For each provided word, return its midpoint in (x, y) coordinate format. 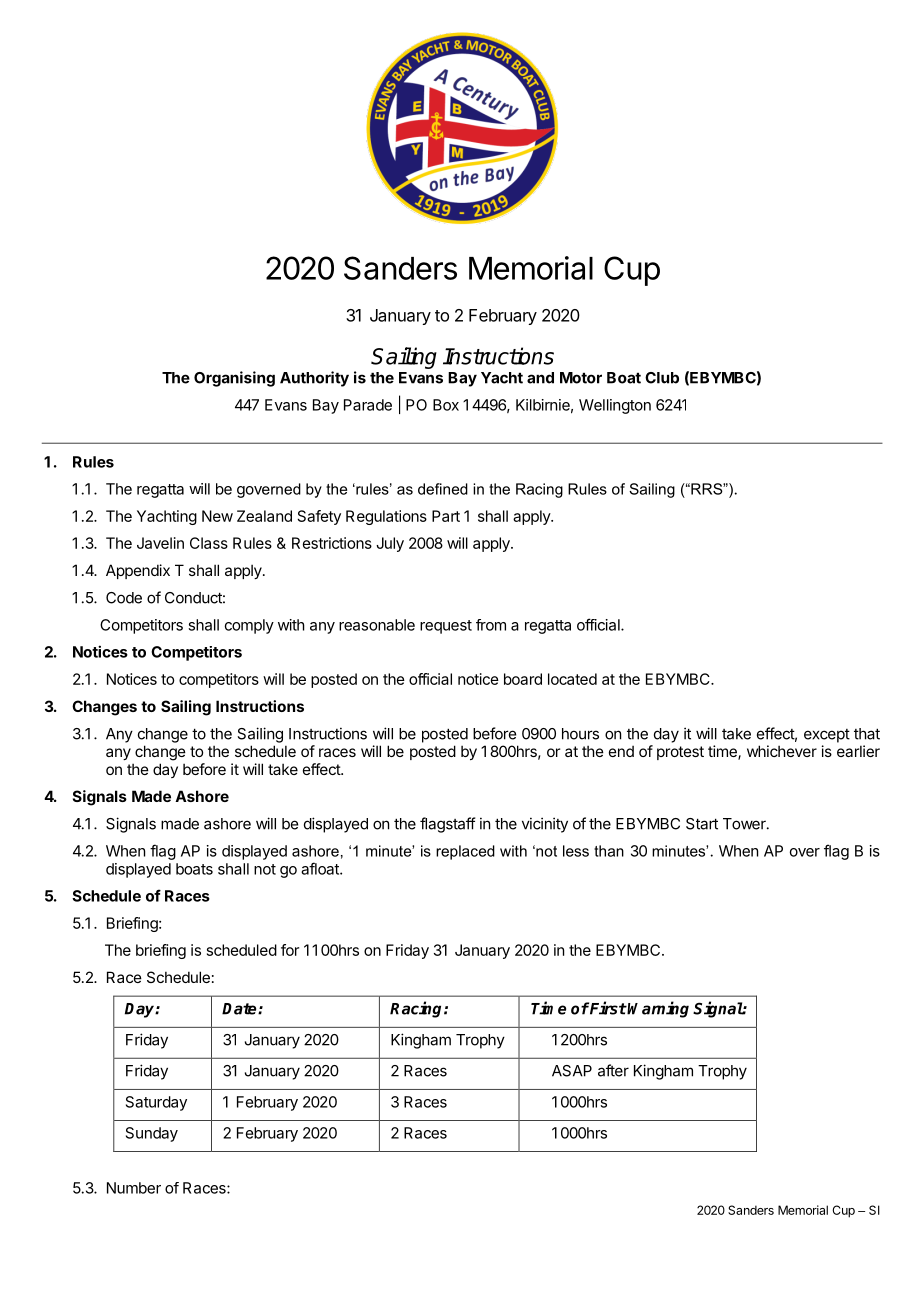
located (572, 679)
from (491, 625)
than (609, 851)
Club (662, 378)
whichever (782, 751)
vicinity (545, 825)
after (613, 1070)
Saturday (156, 1103)
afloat (321, 868)
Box (446, 405)
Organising (234, 379)
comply (249, 626)
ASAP (572, 1071)
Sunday (152, 1134)
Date (240, 1009)
